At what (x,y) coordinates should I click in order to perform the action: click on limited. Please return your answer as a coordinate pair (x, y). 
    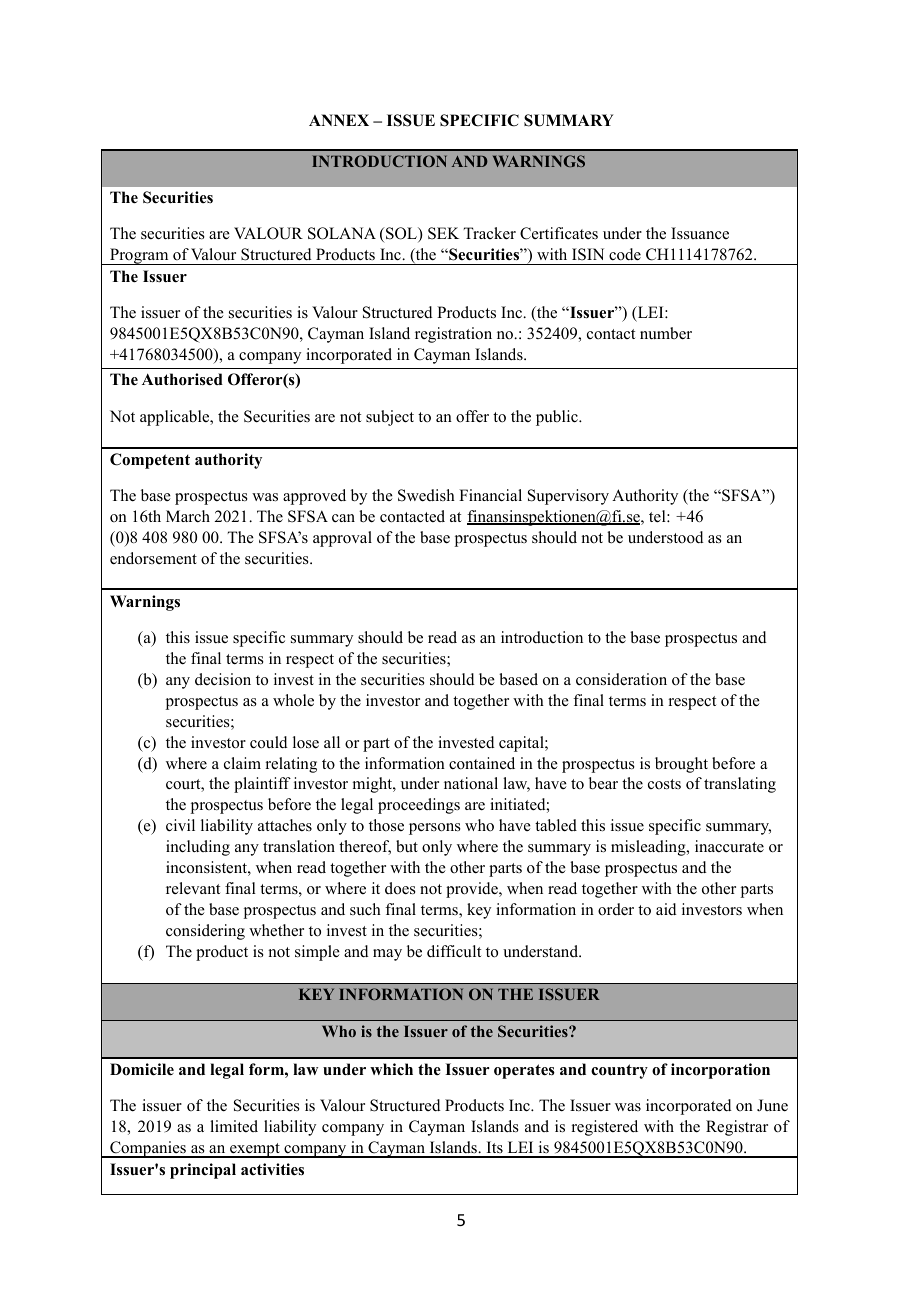
    Looking at the image, I should click on (234, 1126).
